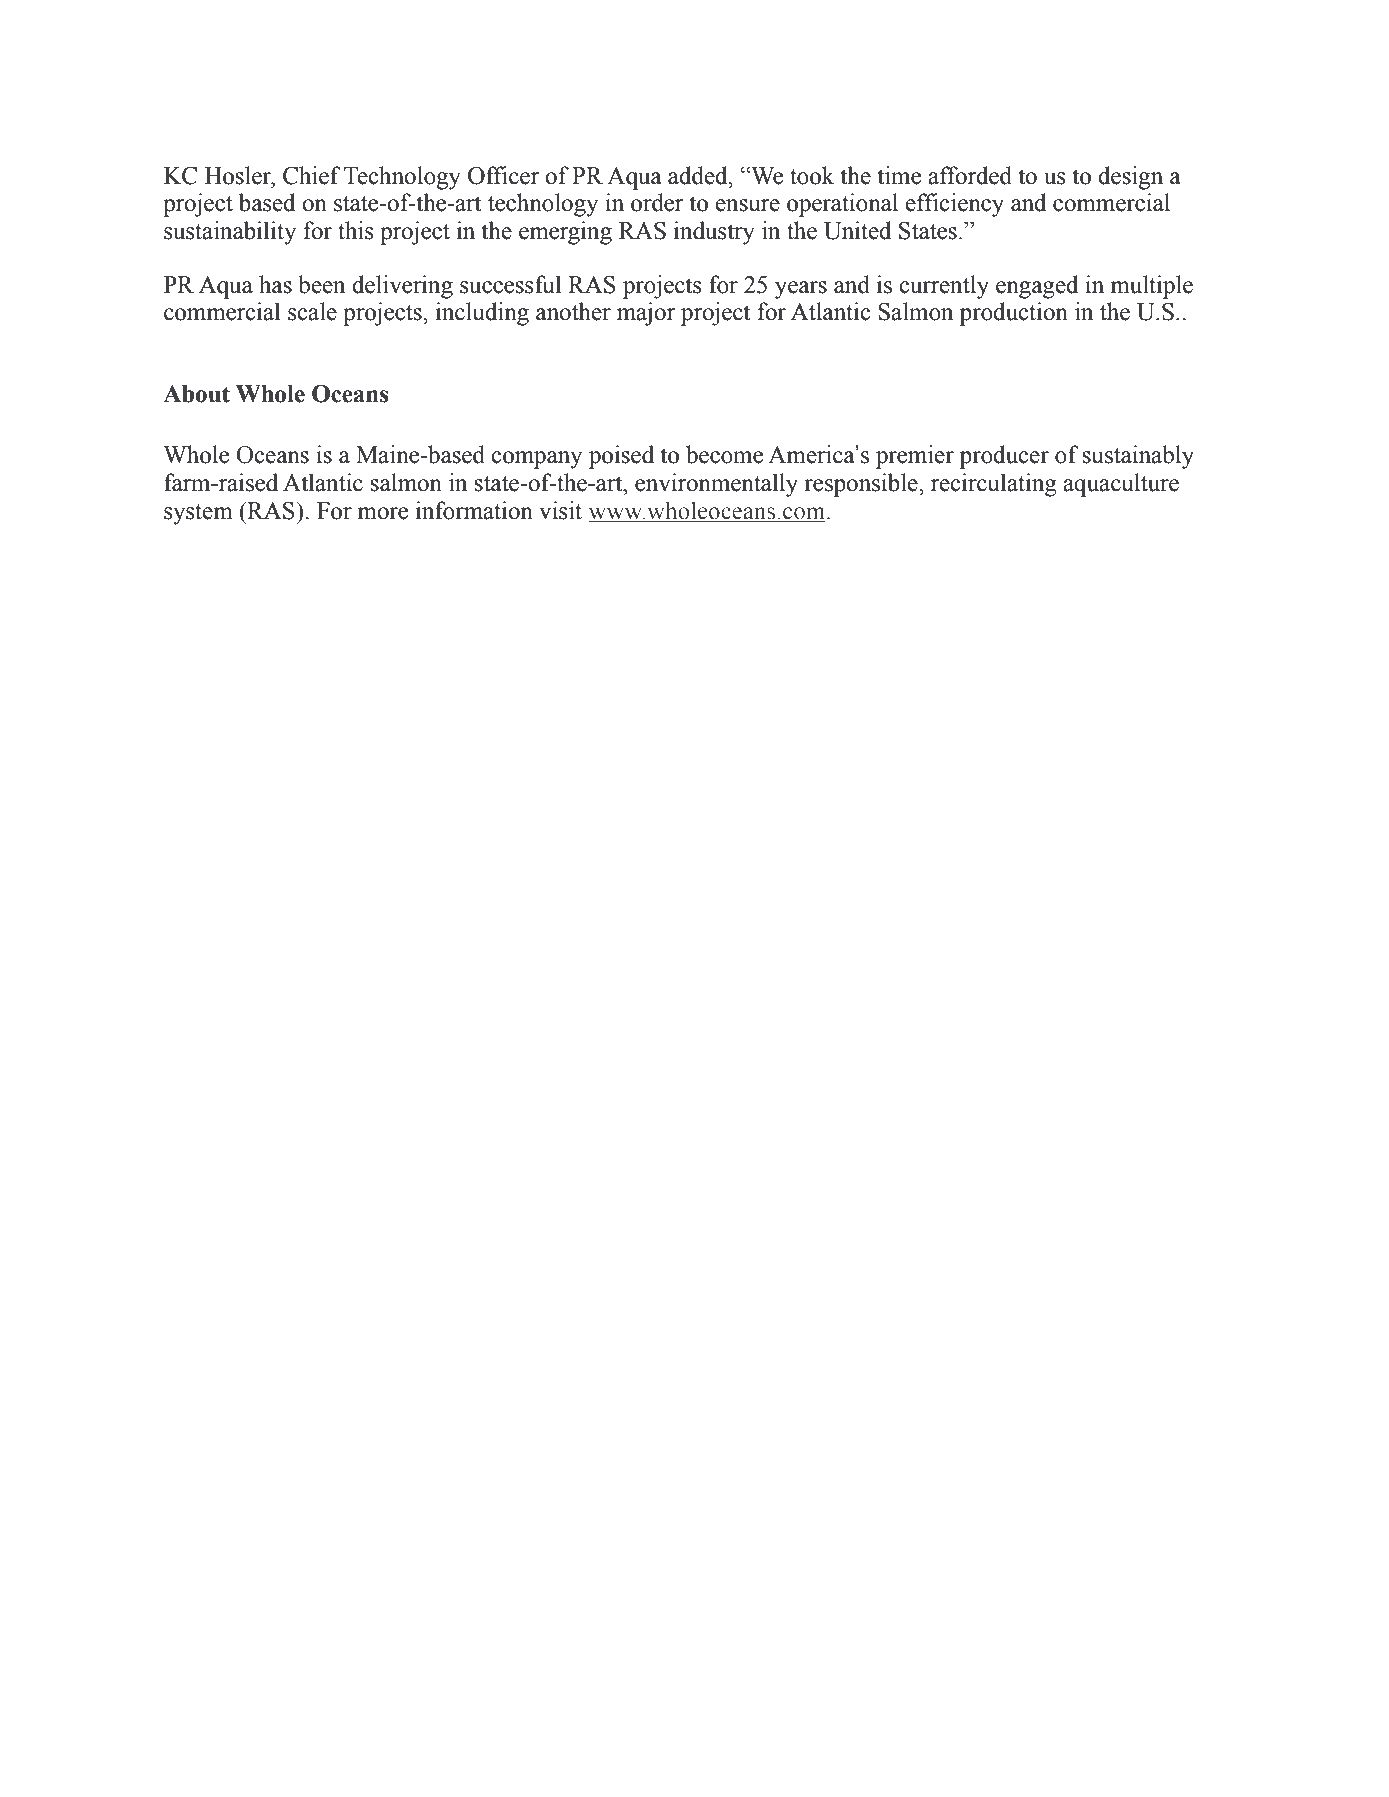  I want to click on years, so click(801, 290).
